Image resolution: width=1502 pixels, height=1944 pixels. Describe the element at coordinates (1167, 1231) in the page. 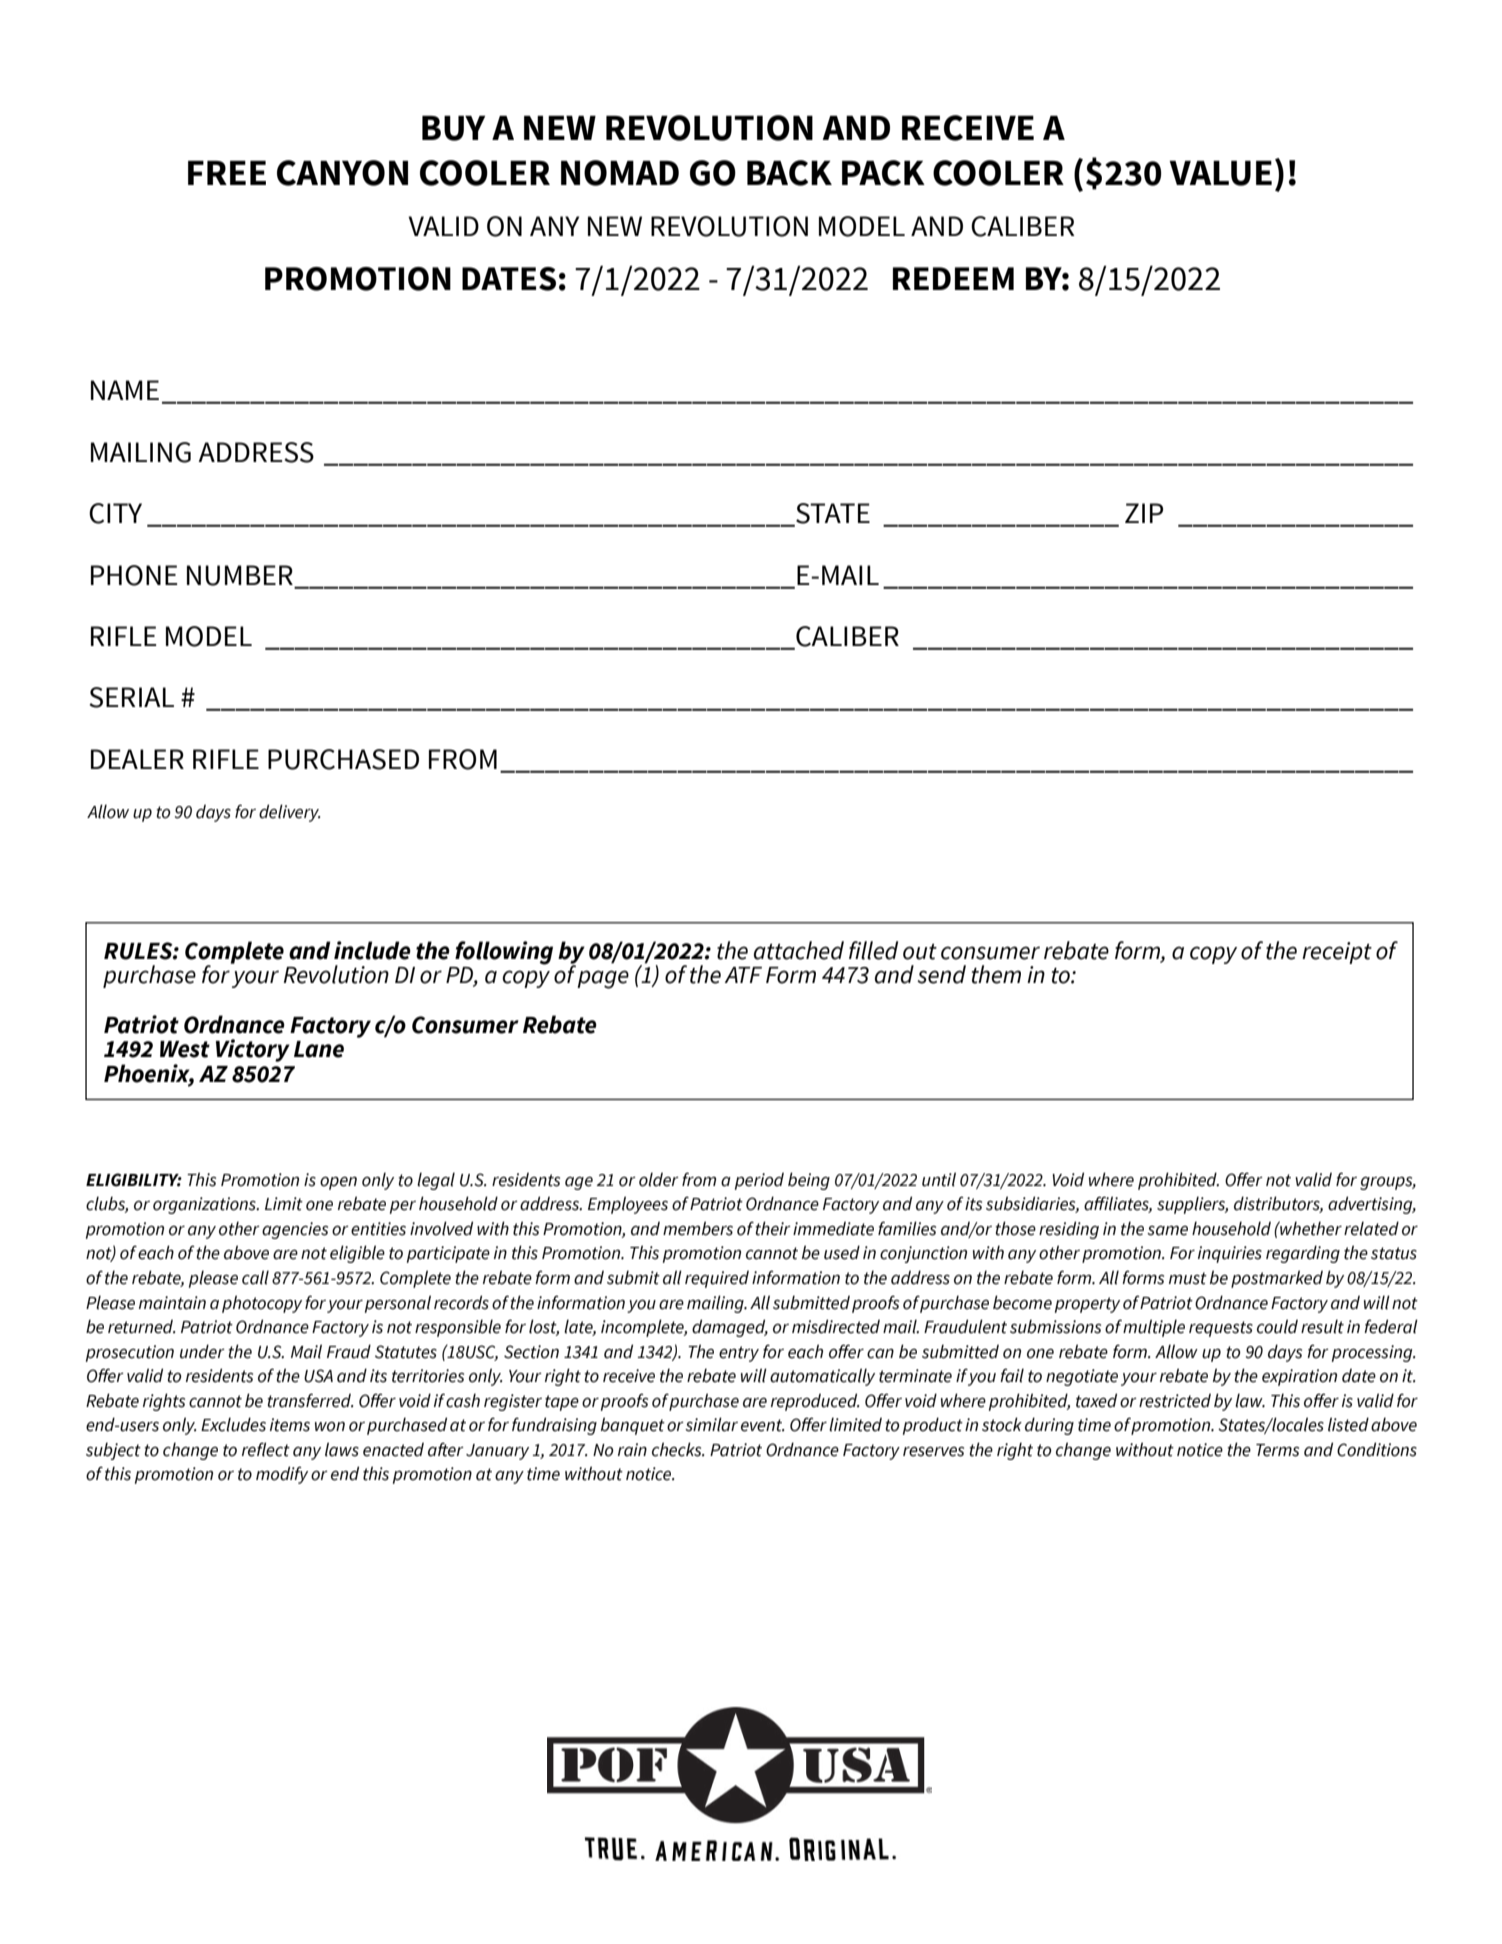

I see `same` at that location.
